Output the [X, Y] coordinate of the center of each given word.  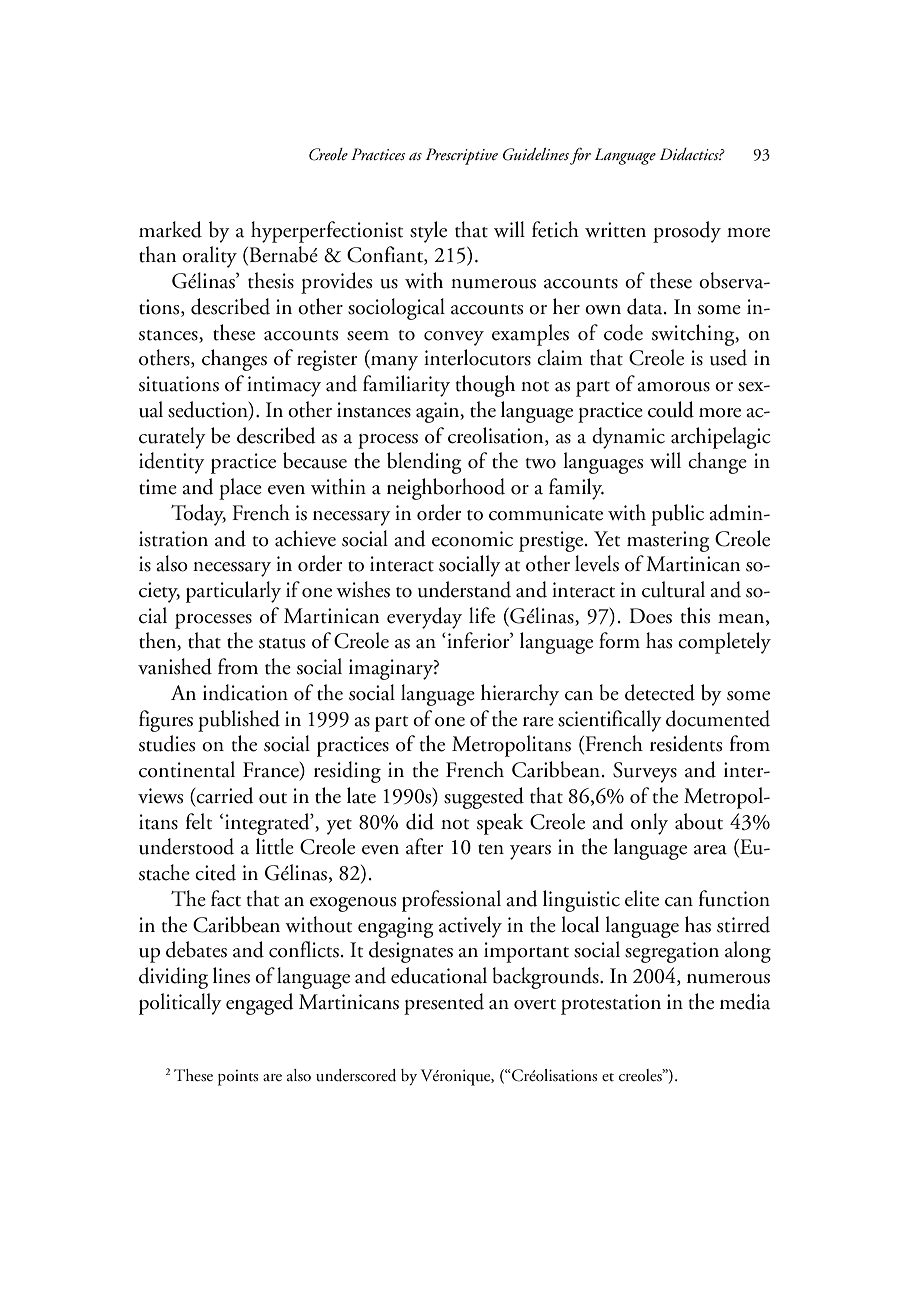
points [238, 1078]
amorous [673, 387]
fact [226, 898]
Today [198, 515]
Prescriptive [461, 156]
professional [451, 901]
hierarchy [520, 695]
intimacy [284, 386]
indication [245, 692]
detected [660, 692]
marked [170, 229]
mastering [668, 541]
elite [642, 898]
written [615, 230]
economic [472, 539]
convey [454, 338]
